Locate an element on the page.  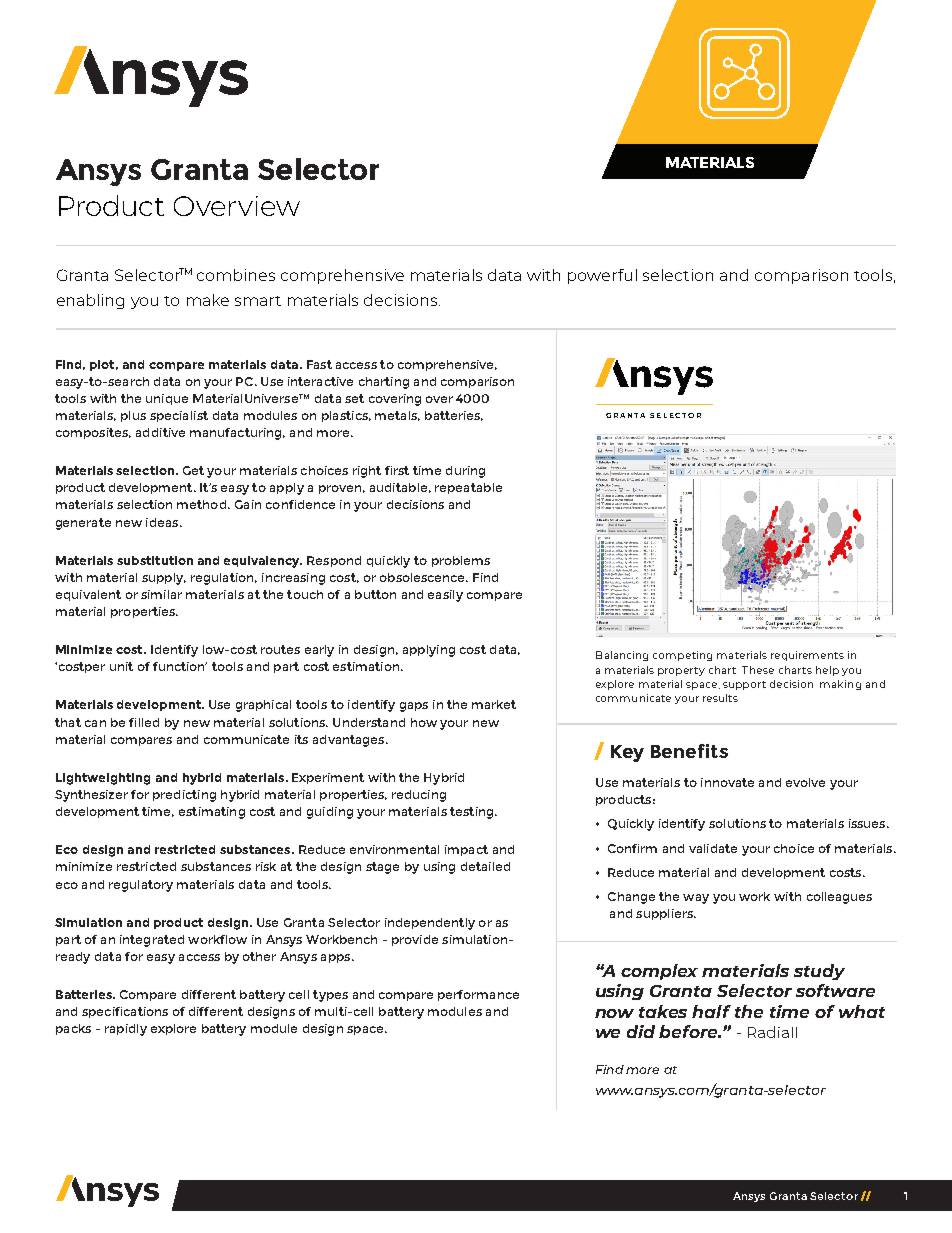
estimation is located at coordinates (366, 666).
